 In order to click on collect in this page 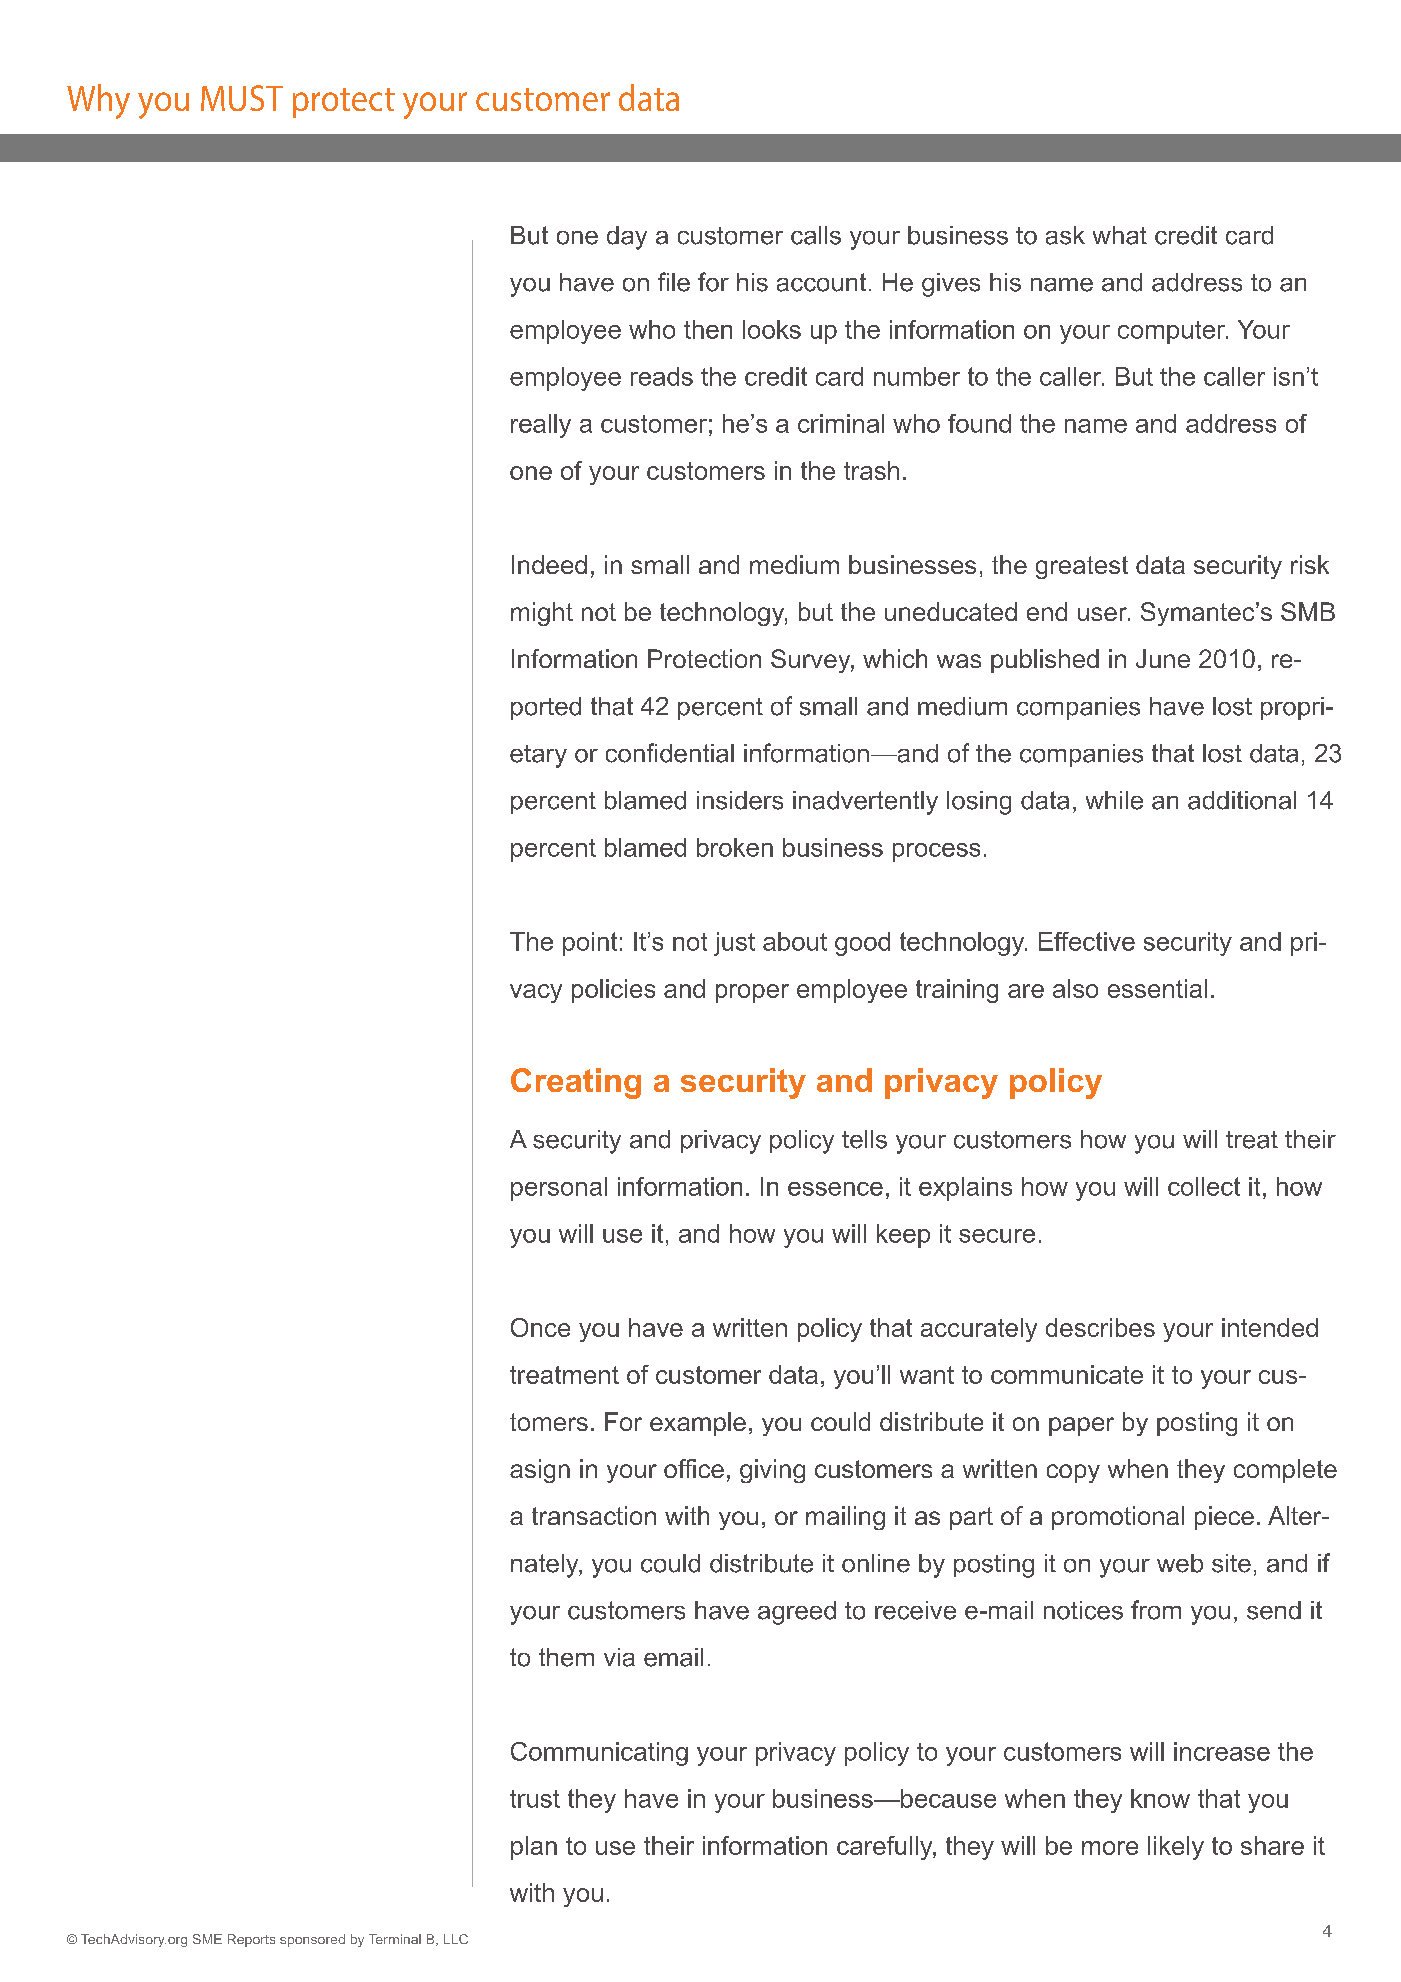, I will do `click(1204, 1186)`.
